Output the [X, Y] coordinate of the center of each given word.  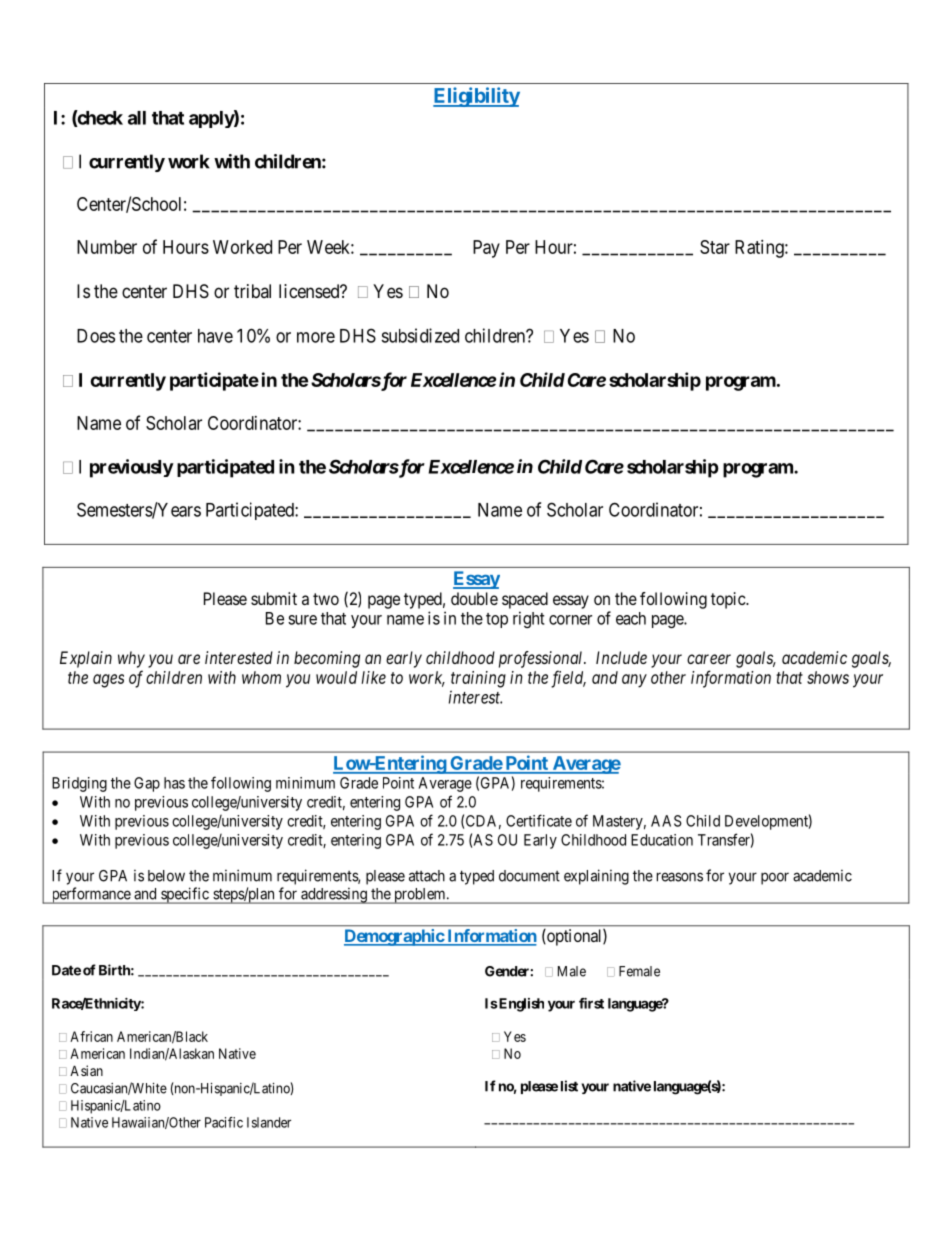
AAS [666, 821]
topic [729, 600]
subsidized [420, 335]
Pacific [224, 1122]
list [569, 1086]
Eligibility [476, 97]
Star [715, 247]
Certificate [539, 820]
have [215, 336]
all [137, 118]
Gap [147, 784]
